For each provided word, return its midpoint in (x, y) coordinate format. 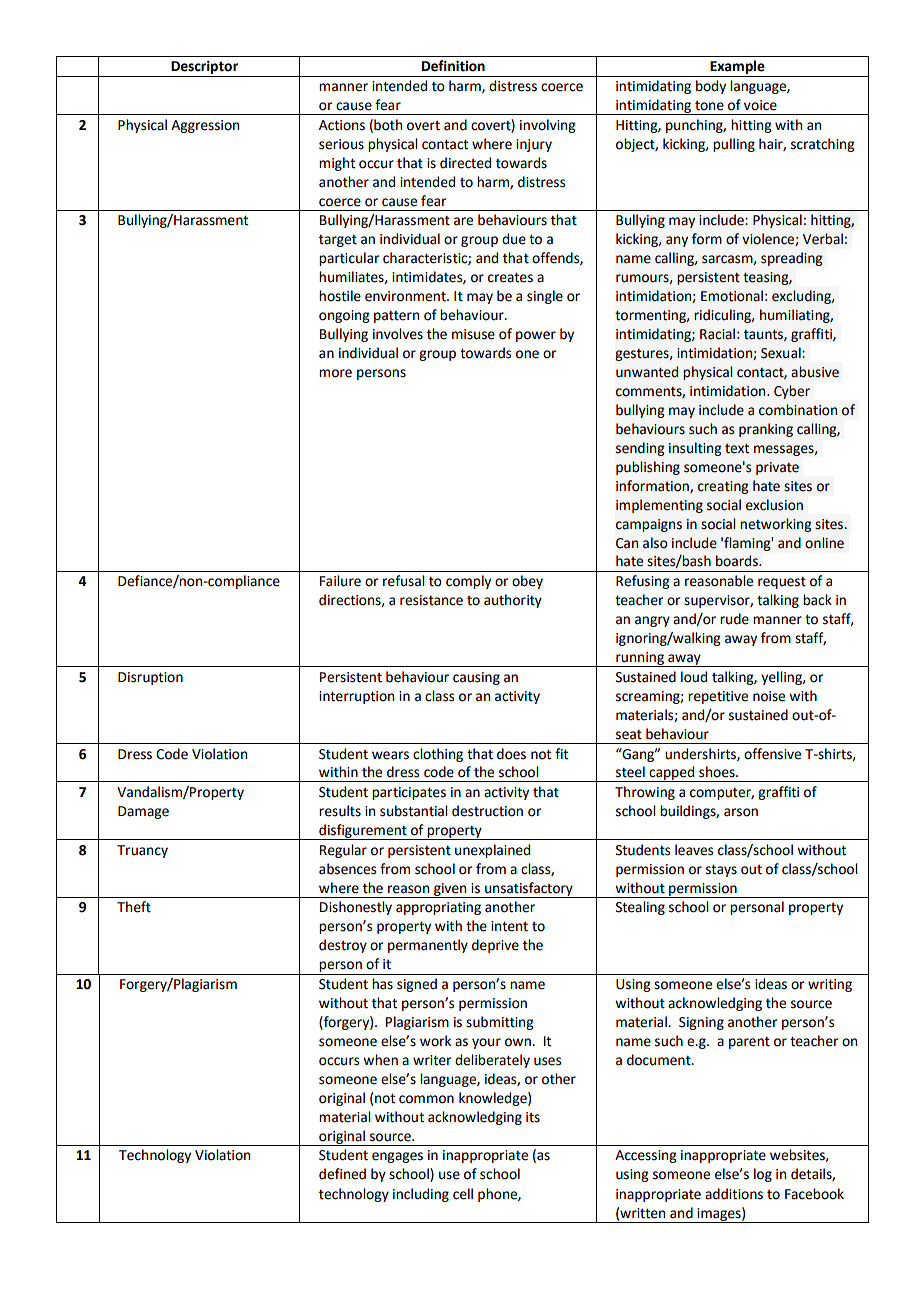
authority (513, 601)
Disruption (150, 678)
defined (342, 1174)
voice (760, 105)
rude (734, 619)
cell (463, 1194)
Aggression (205, 126)
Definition (453, 66)
